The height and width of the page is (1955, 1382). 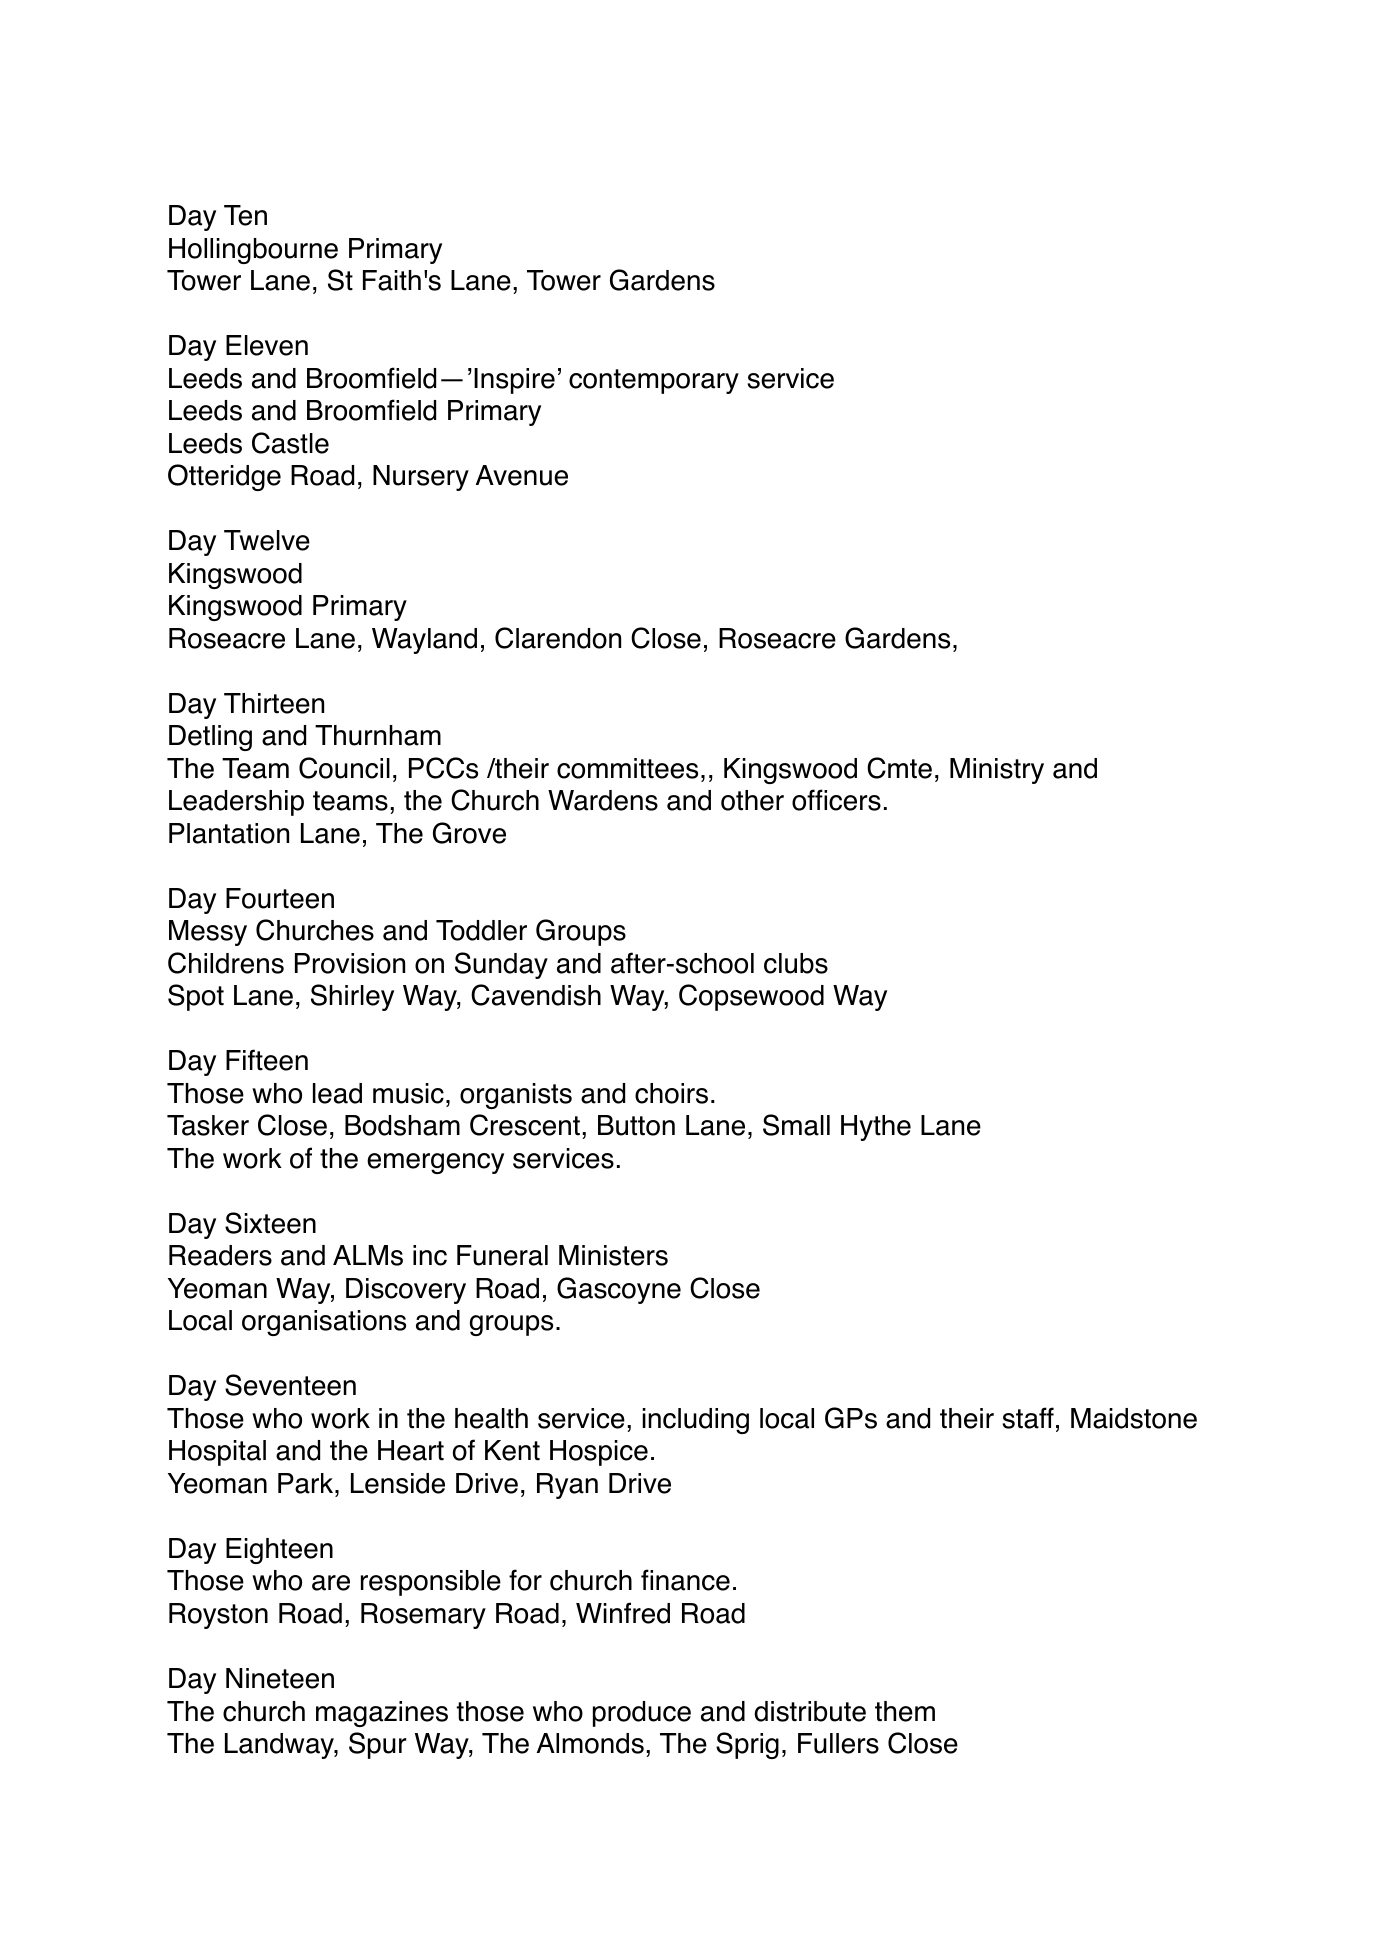 I want to click on Ten, so click(x=245, y=215).
